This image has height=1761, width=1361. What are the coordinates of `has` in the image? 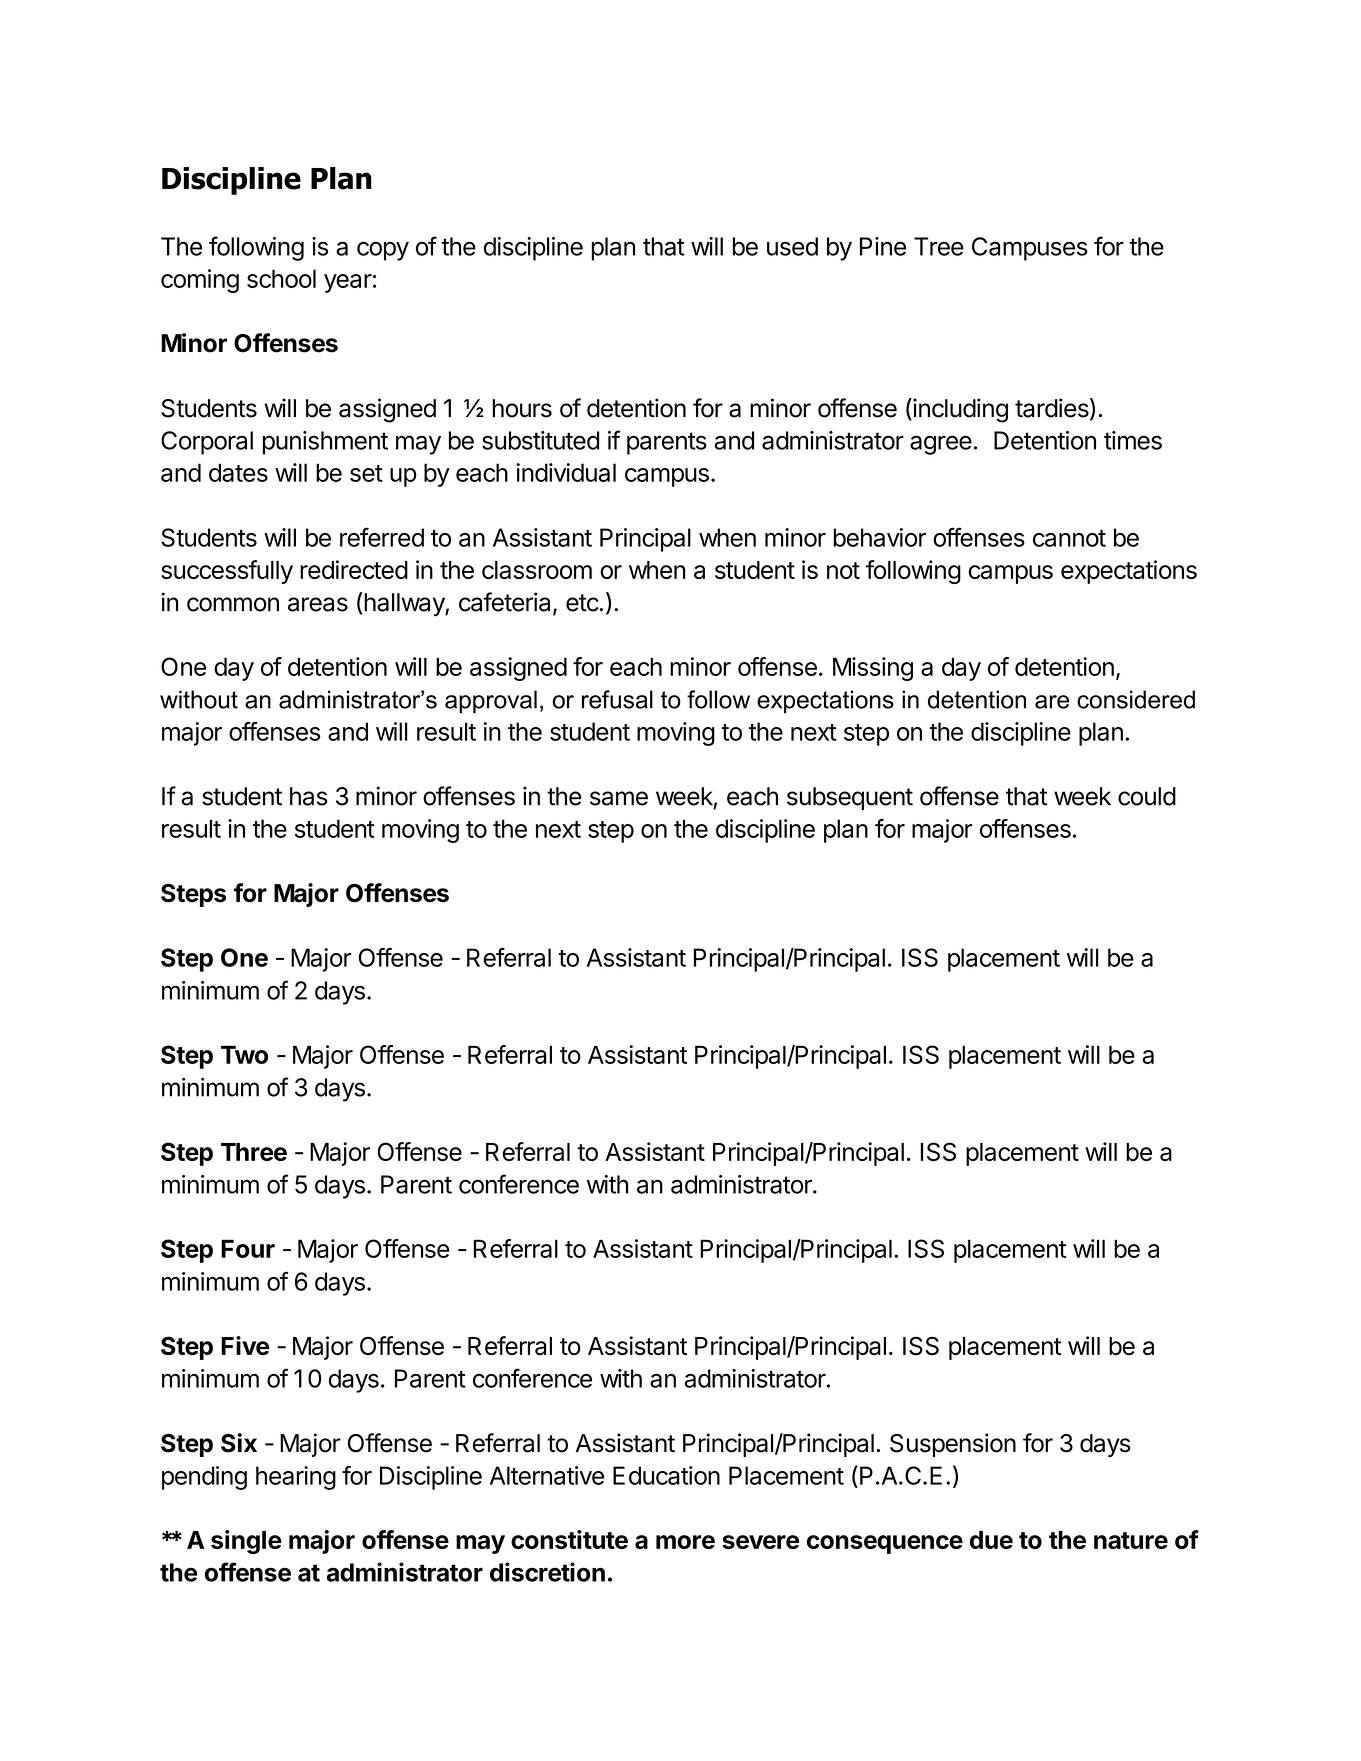 It's located at (308, 796).
